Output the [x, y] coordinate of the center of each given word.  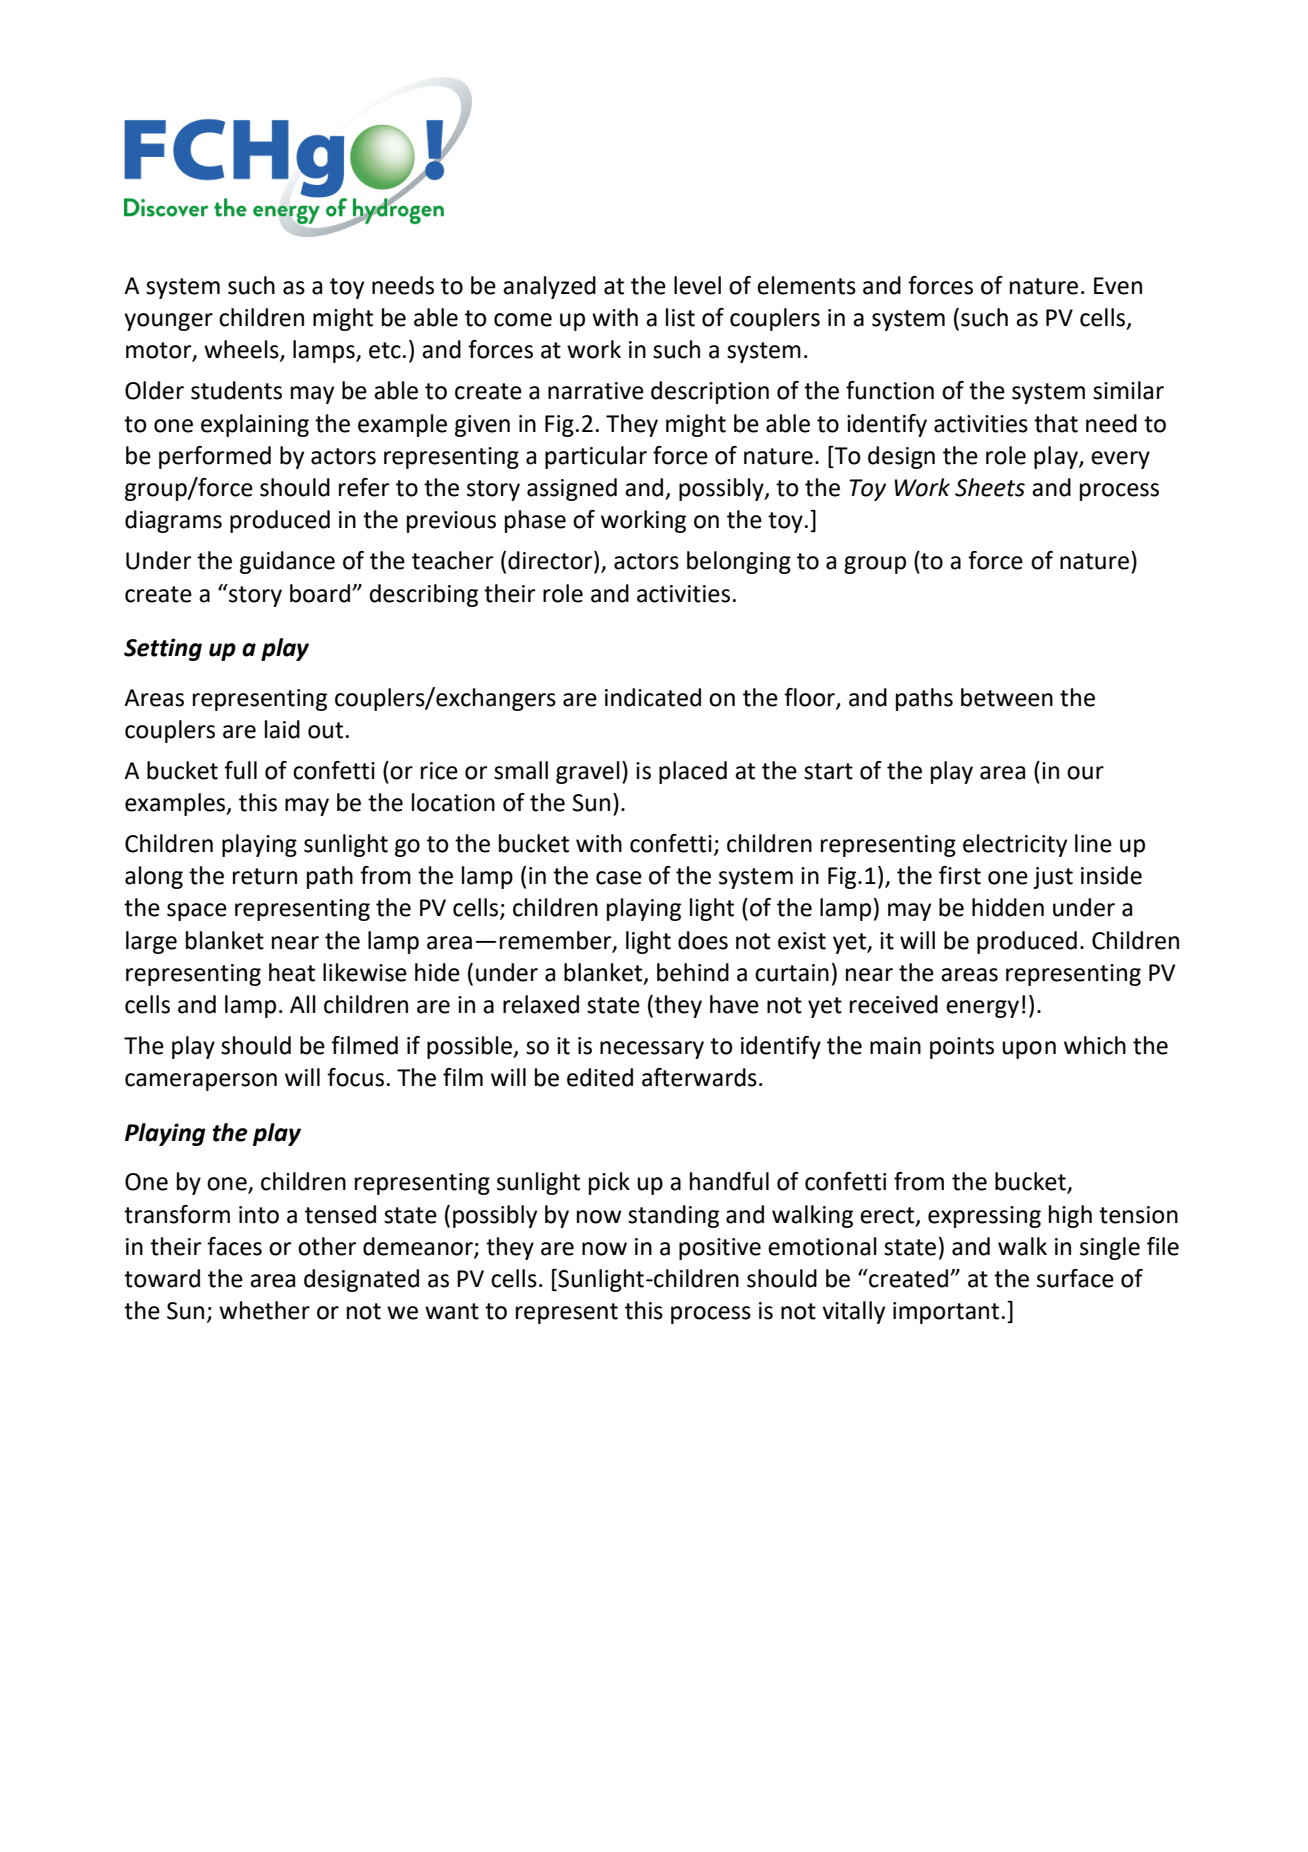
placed [693, 772]
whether [264, 1310]
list [680, 317]
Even [1118, 286]
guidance [287, 562]
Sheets [990, 487]
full [240, 770]
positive [720, 1249]
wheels [242, 350]
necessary [652, 1050]
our [1085, 773]
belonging [739, 562]
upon [1029, 1050]
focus [355, 1077]
